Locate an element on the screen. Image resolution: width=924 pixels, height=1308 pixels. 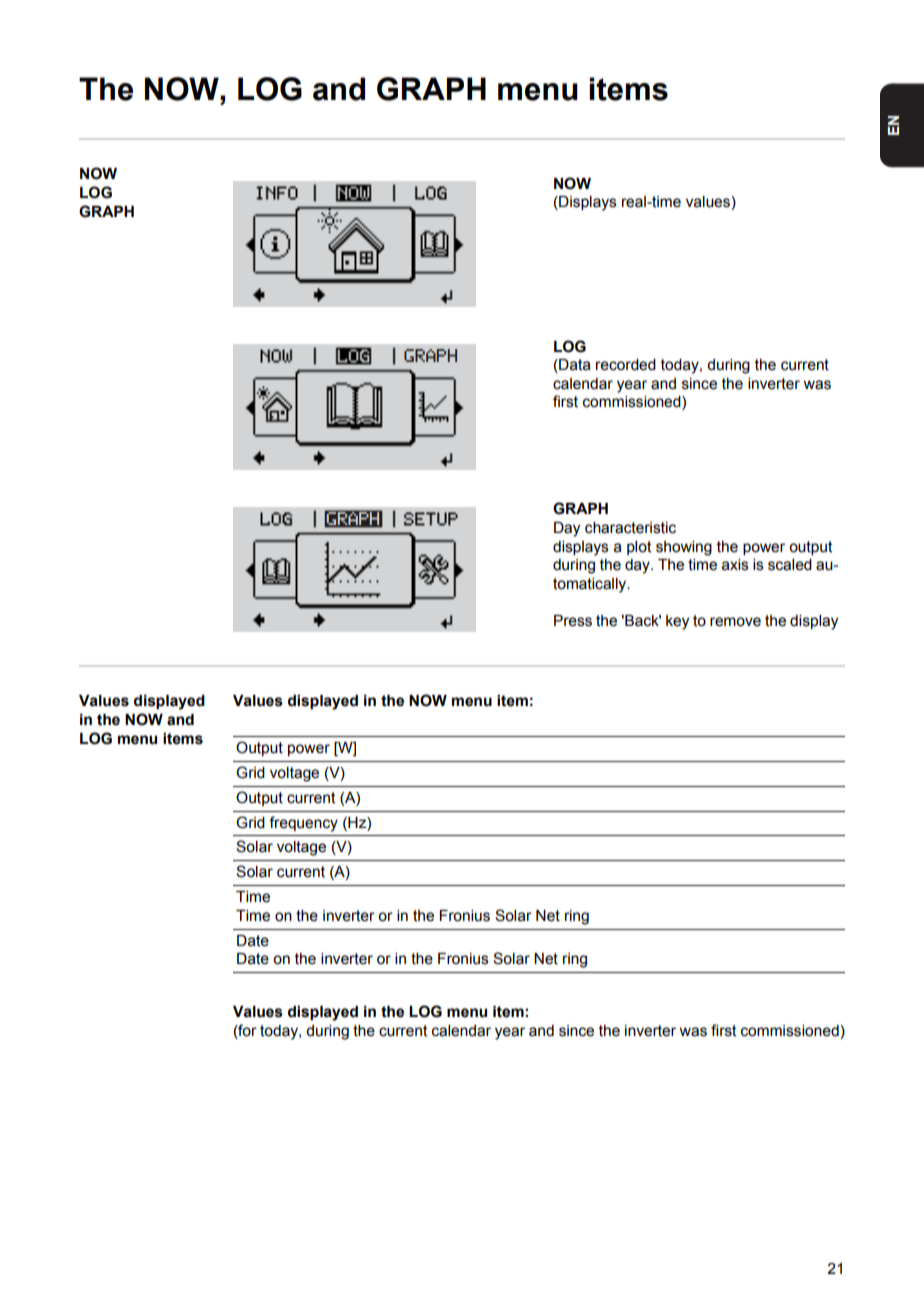
key is located at coordinates (677, 622).
